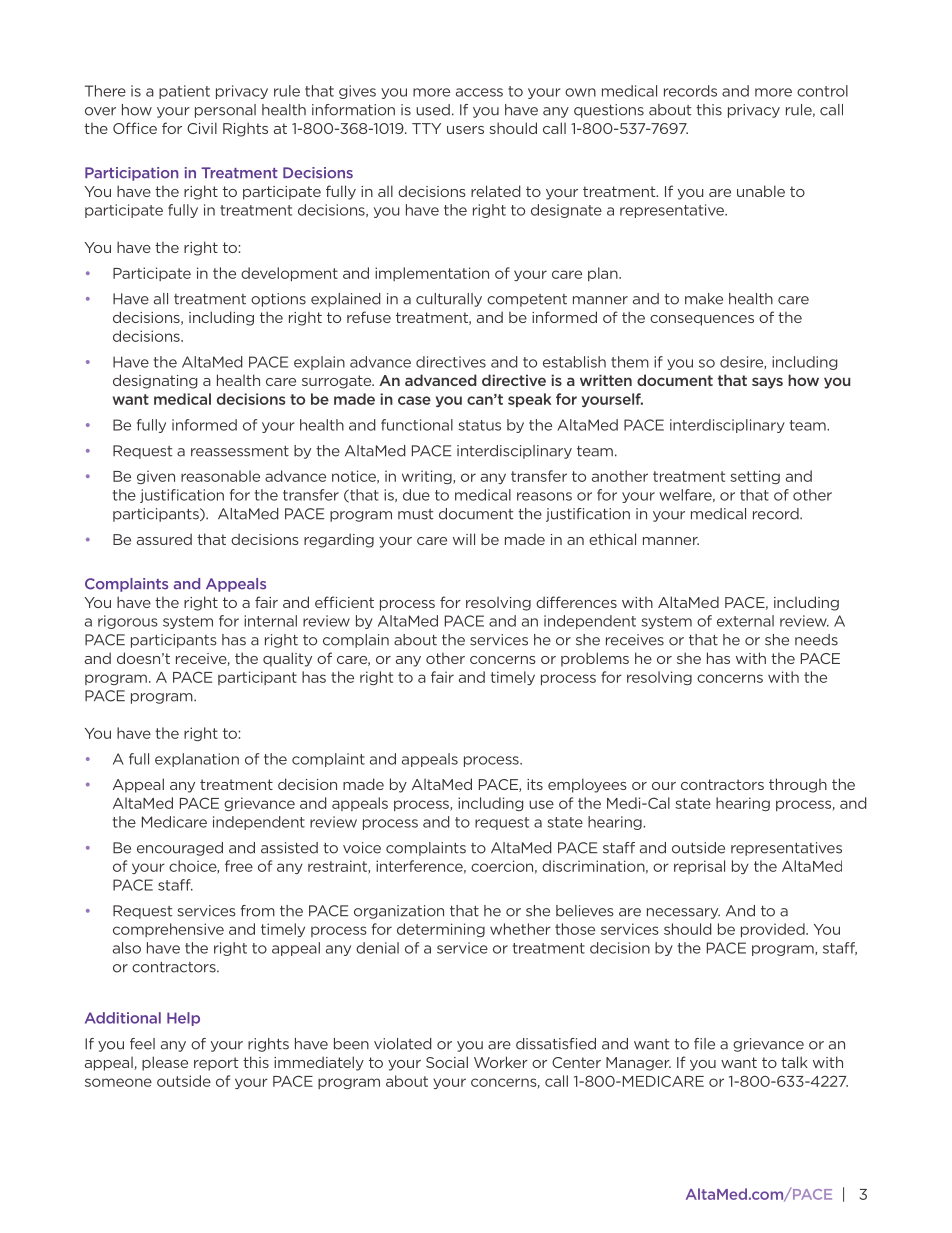 The width and height of the screenshot is (952, 1233). What do you see at coordinates (822, 91) in the screenshot?
I see `control` at bounding box center [822, 91].
